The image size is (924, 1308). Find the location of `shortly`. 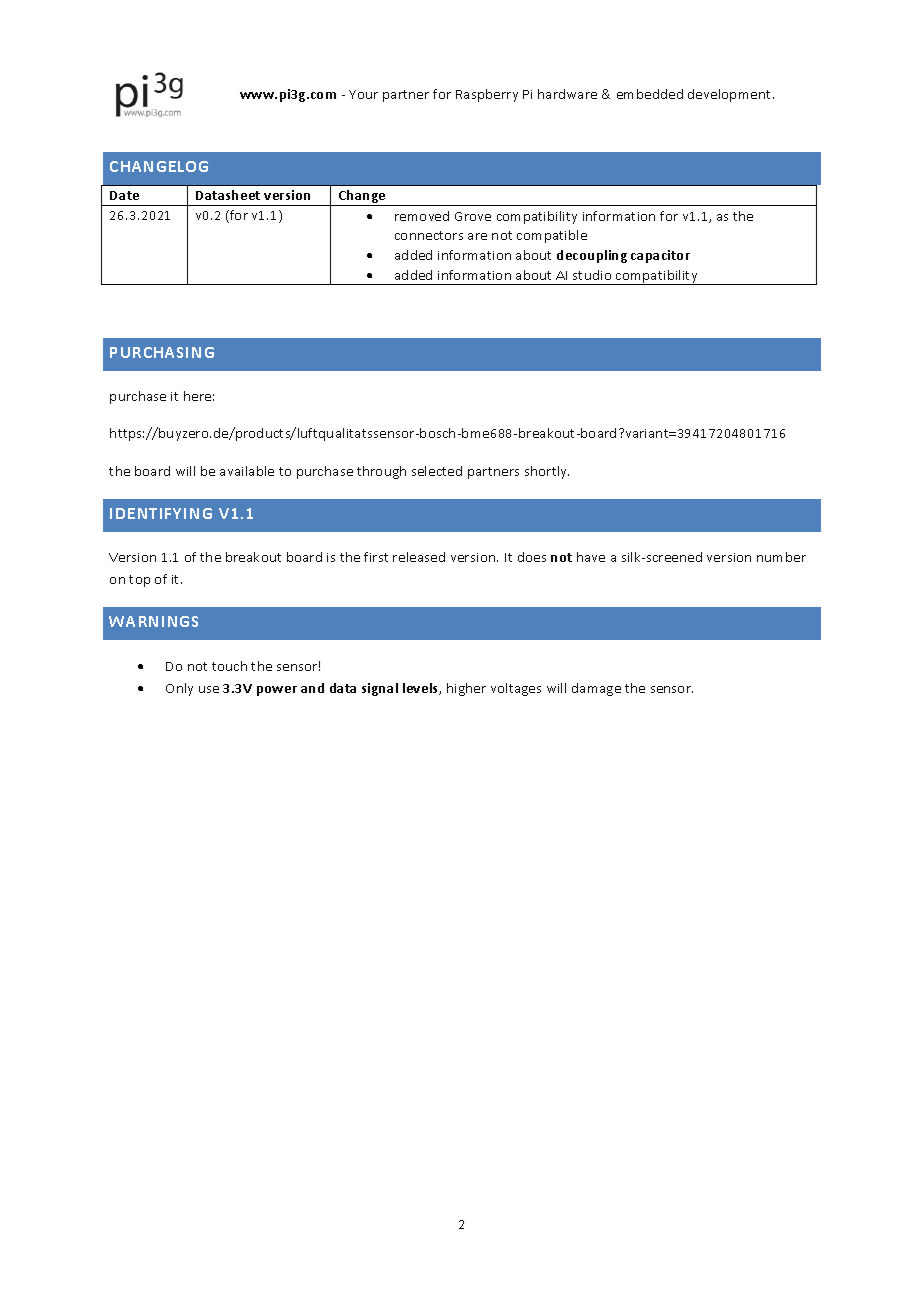

shortly is located at coordinates (547, 472).
